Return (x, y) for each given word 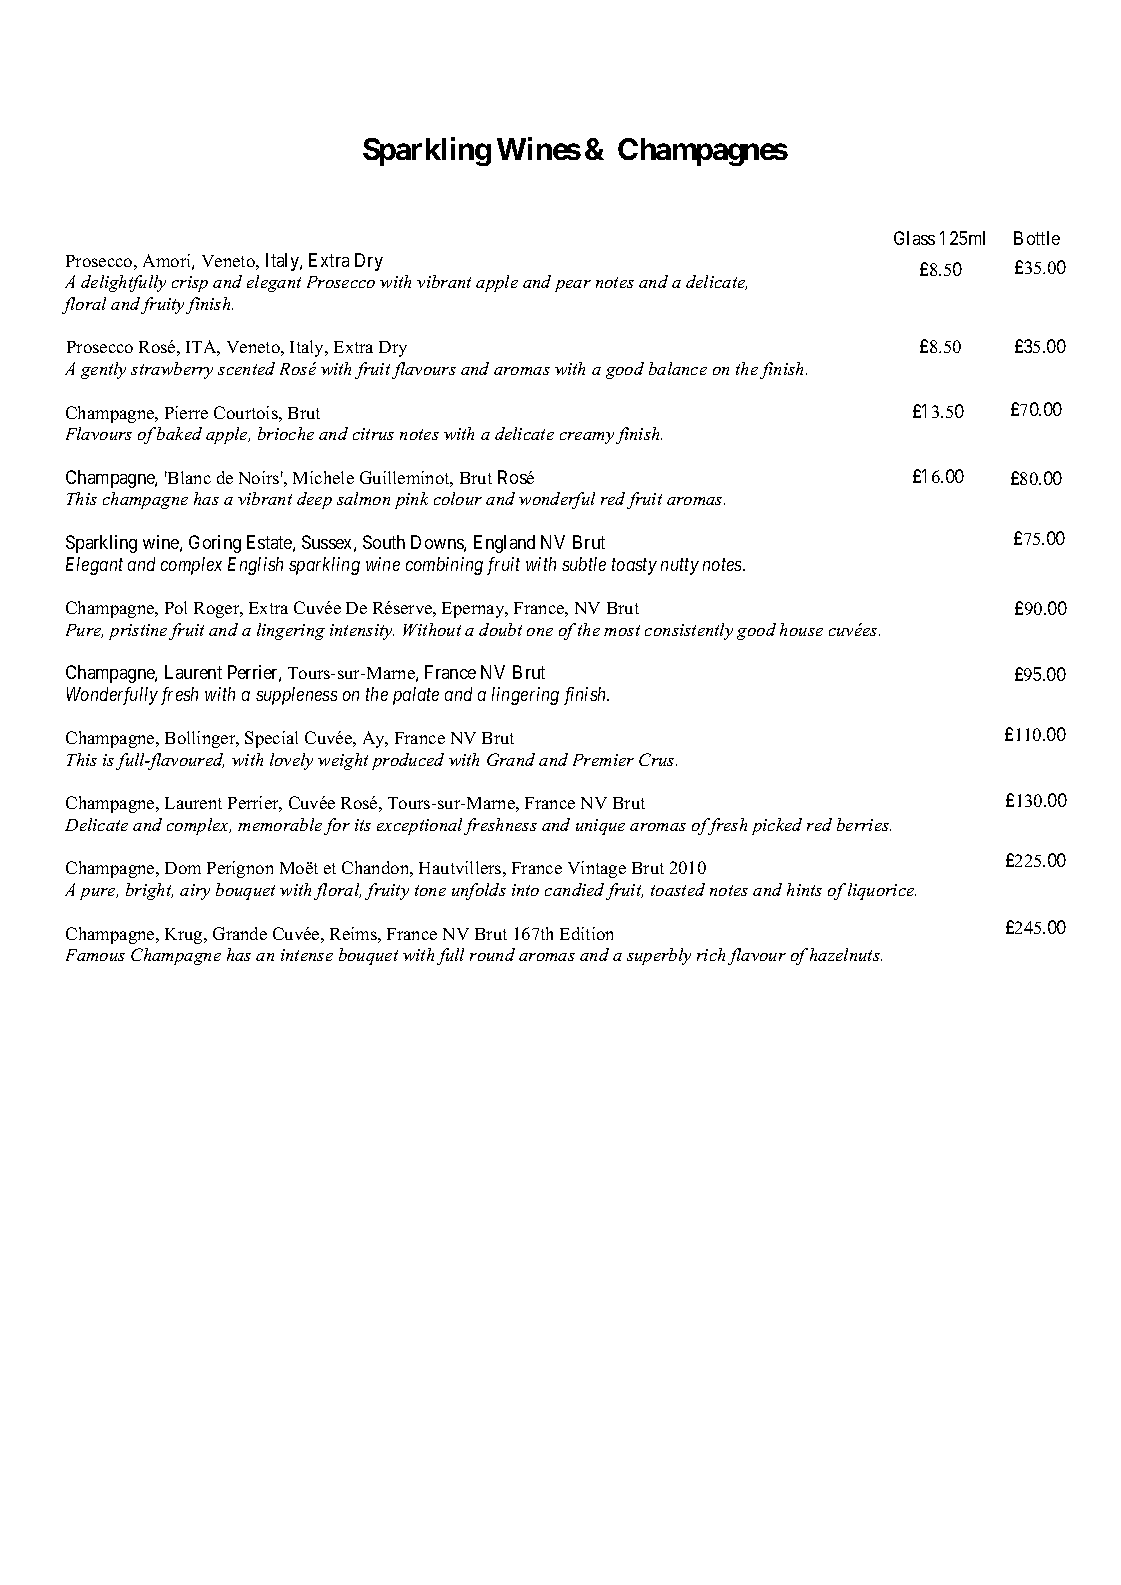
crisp (190, 284)
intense (307, 955)
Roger (218, 610)
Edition (586, 933)
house (801, 629)
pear (573, 286)
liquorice (882, 891)
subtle (584, 564)
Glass (914, 238)
